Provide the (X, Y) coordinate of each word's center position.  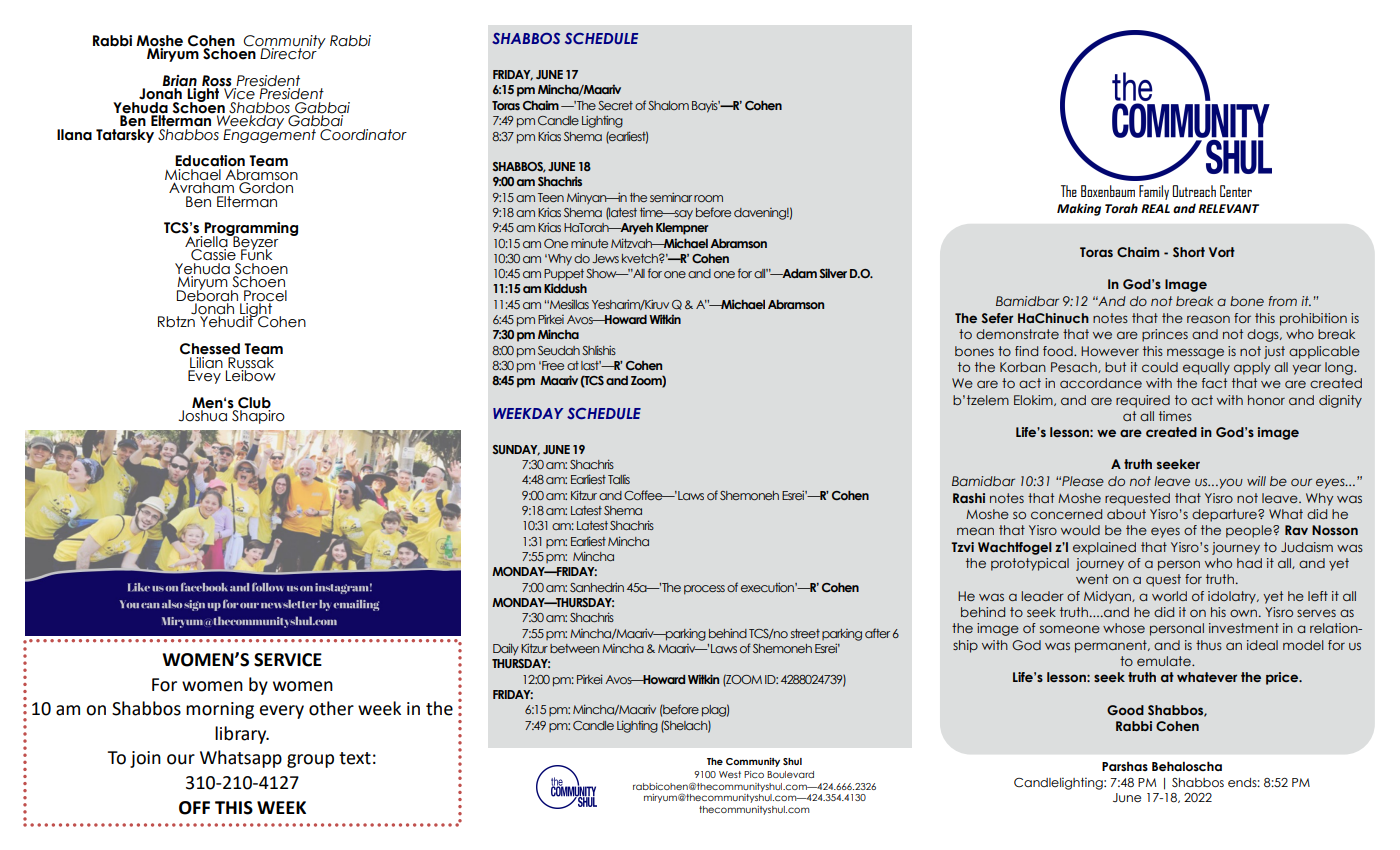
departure (1225, 515)
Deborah (207, 294)
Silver (833, 273)
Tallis (619, 479)
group (310, 761)
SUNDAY (516, 450)
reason (1208, 319)
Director (288, 53)
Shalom (668, 105)
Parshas (1125, 767)
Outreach (1194, 191)
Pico (754, 774)
